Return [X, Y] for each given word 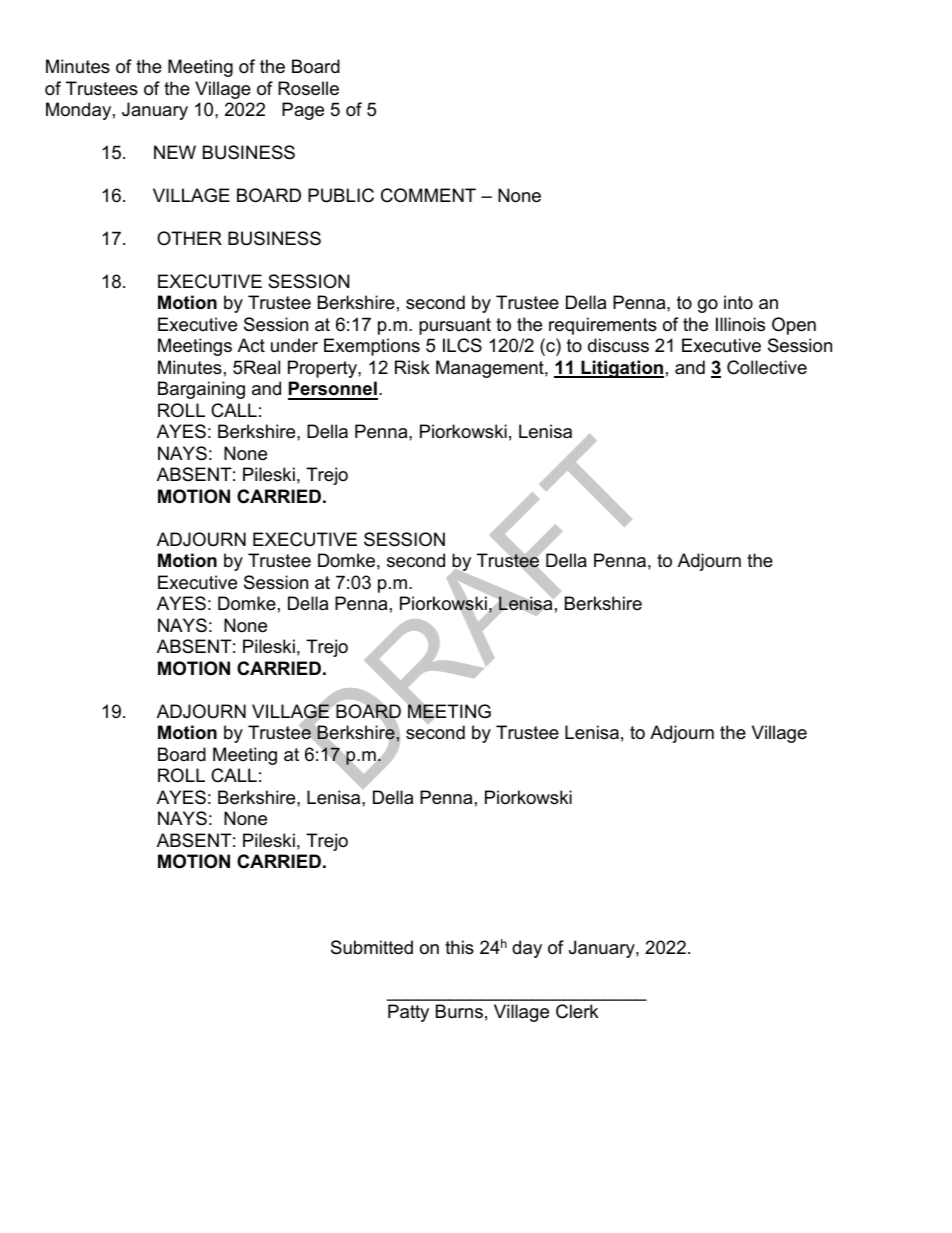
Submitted [372, 947]
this [459, 947]
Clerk [577, 1011]
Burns [459, 1011]
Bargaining [201, 390]
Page [303, 111]
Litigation [621, 369]
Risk [412, 367]
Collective [767, 367]
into [738, 302]
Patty [408, 1013]
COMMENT [428, 195]
